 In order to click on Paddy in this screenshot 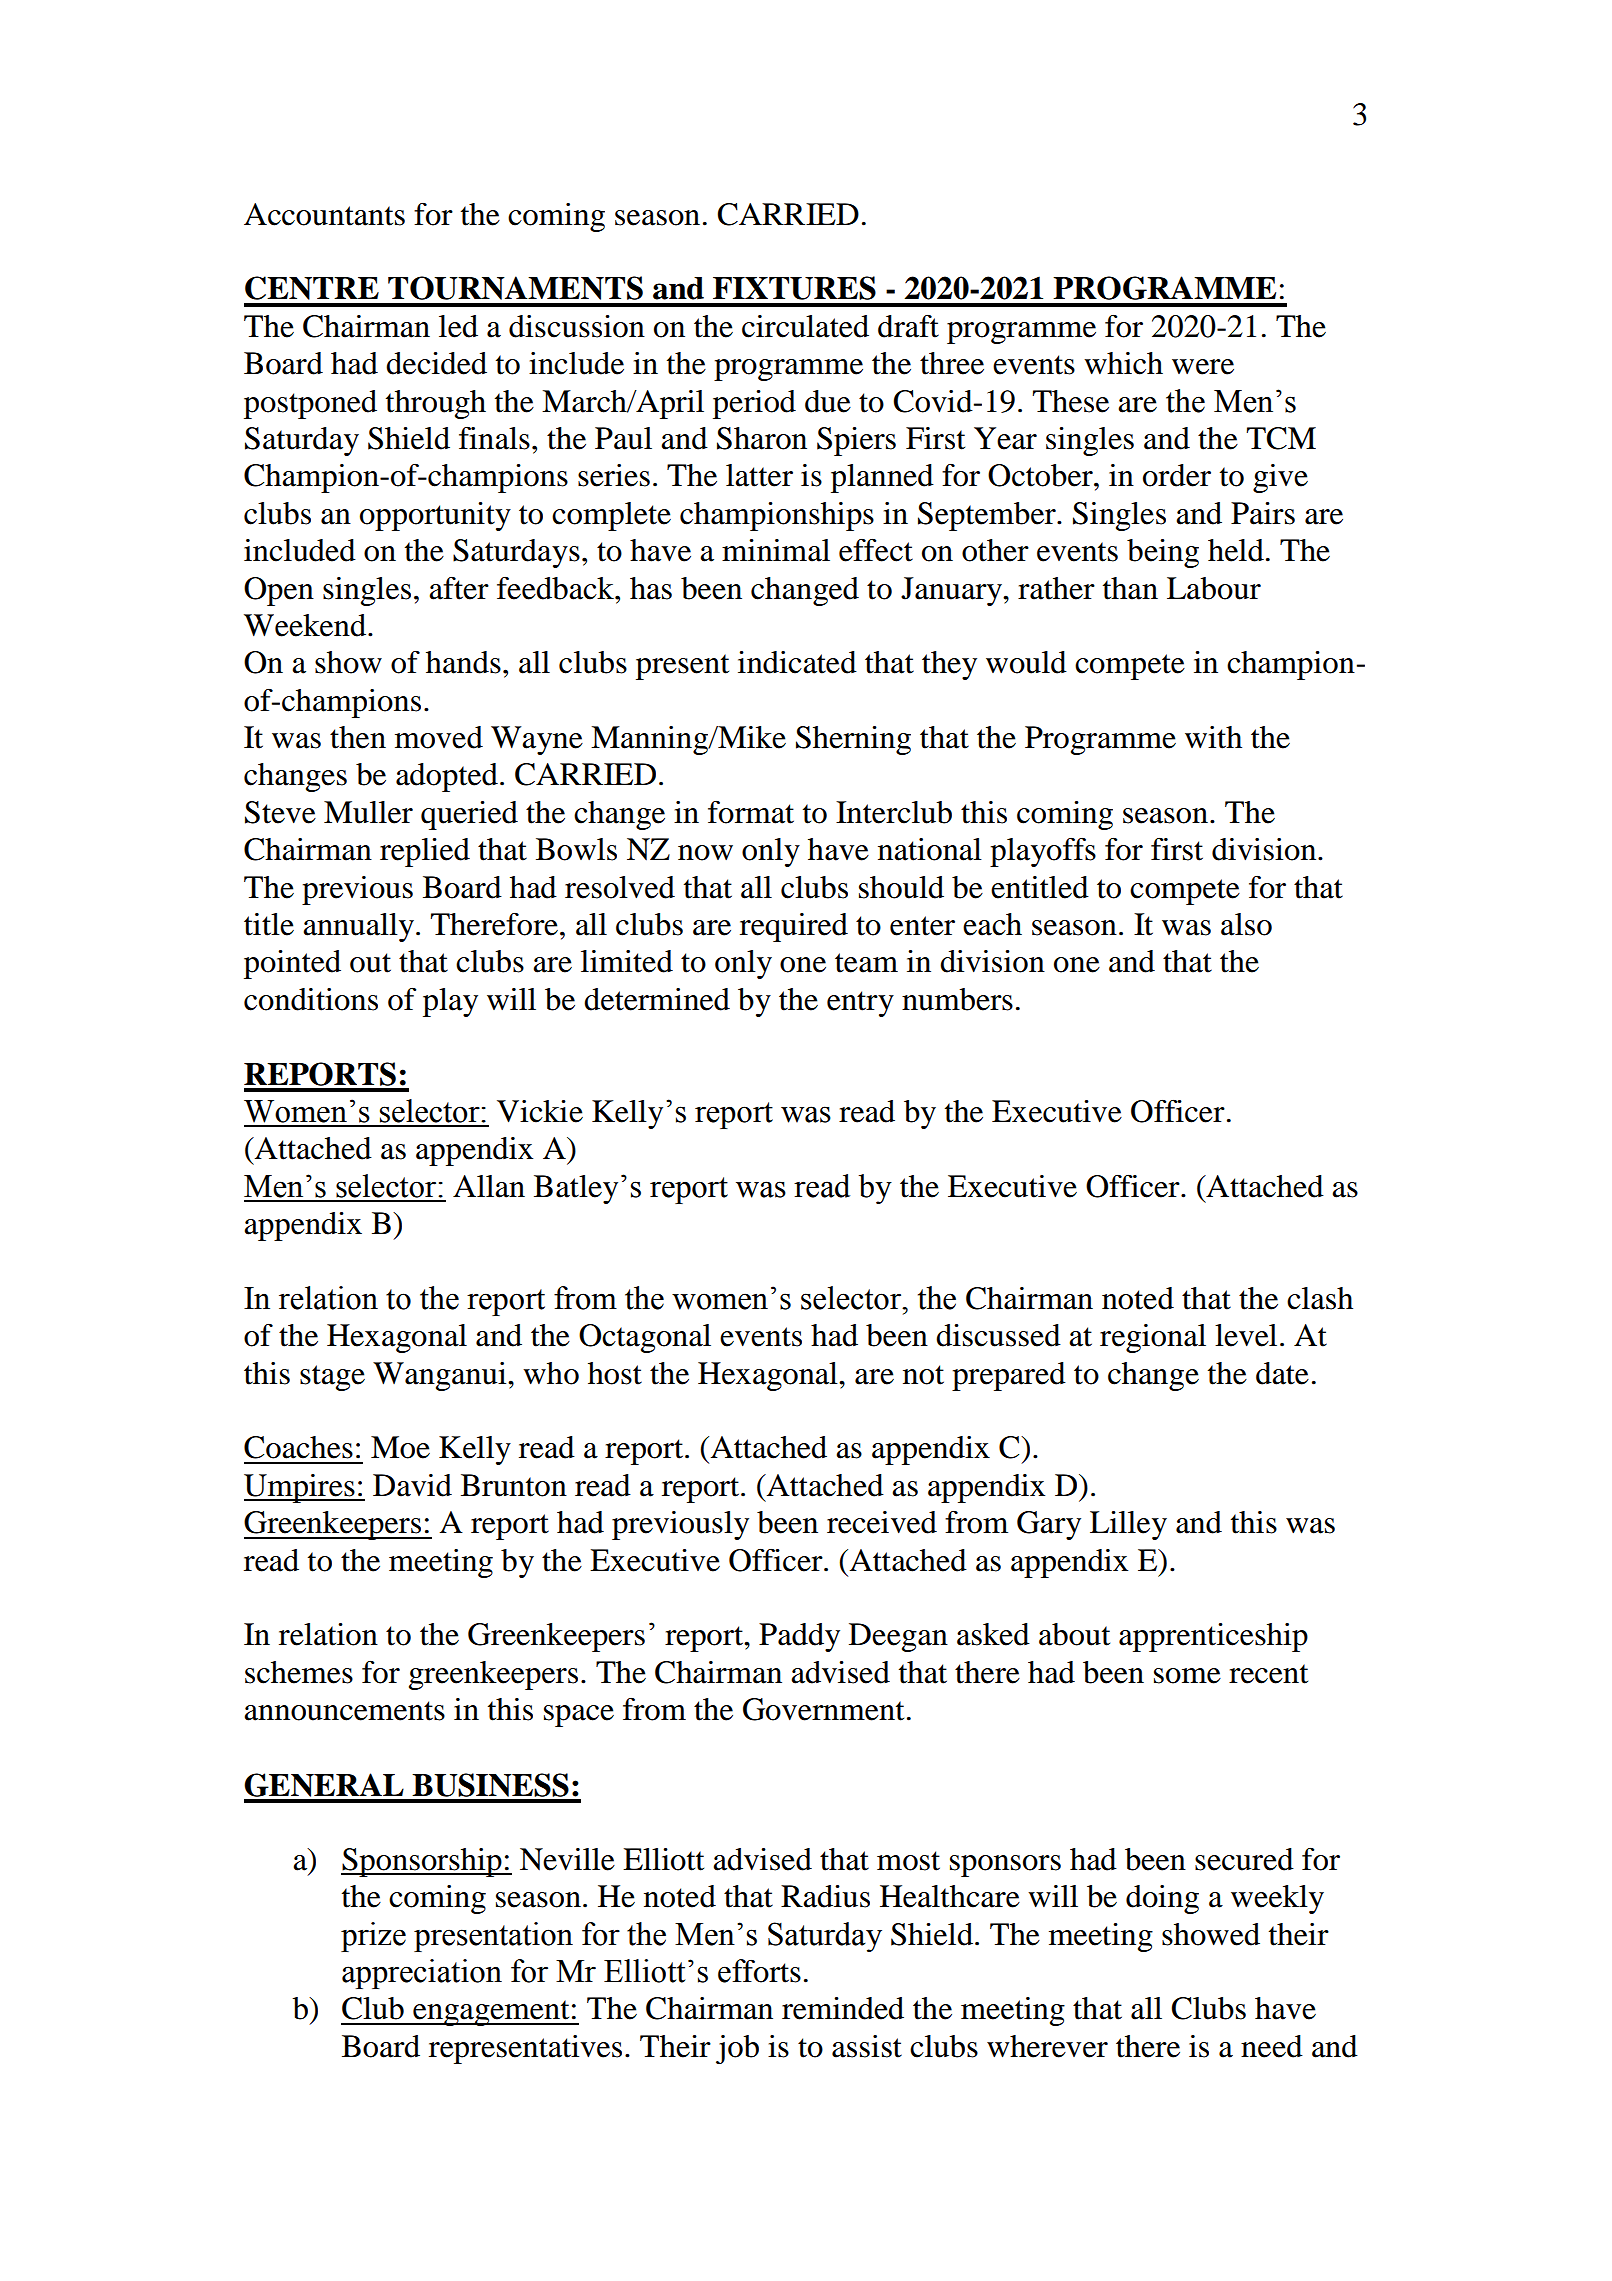, I will do `click(799, 1637)`.
